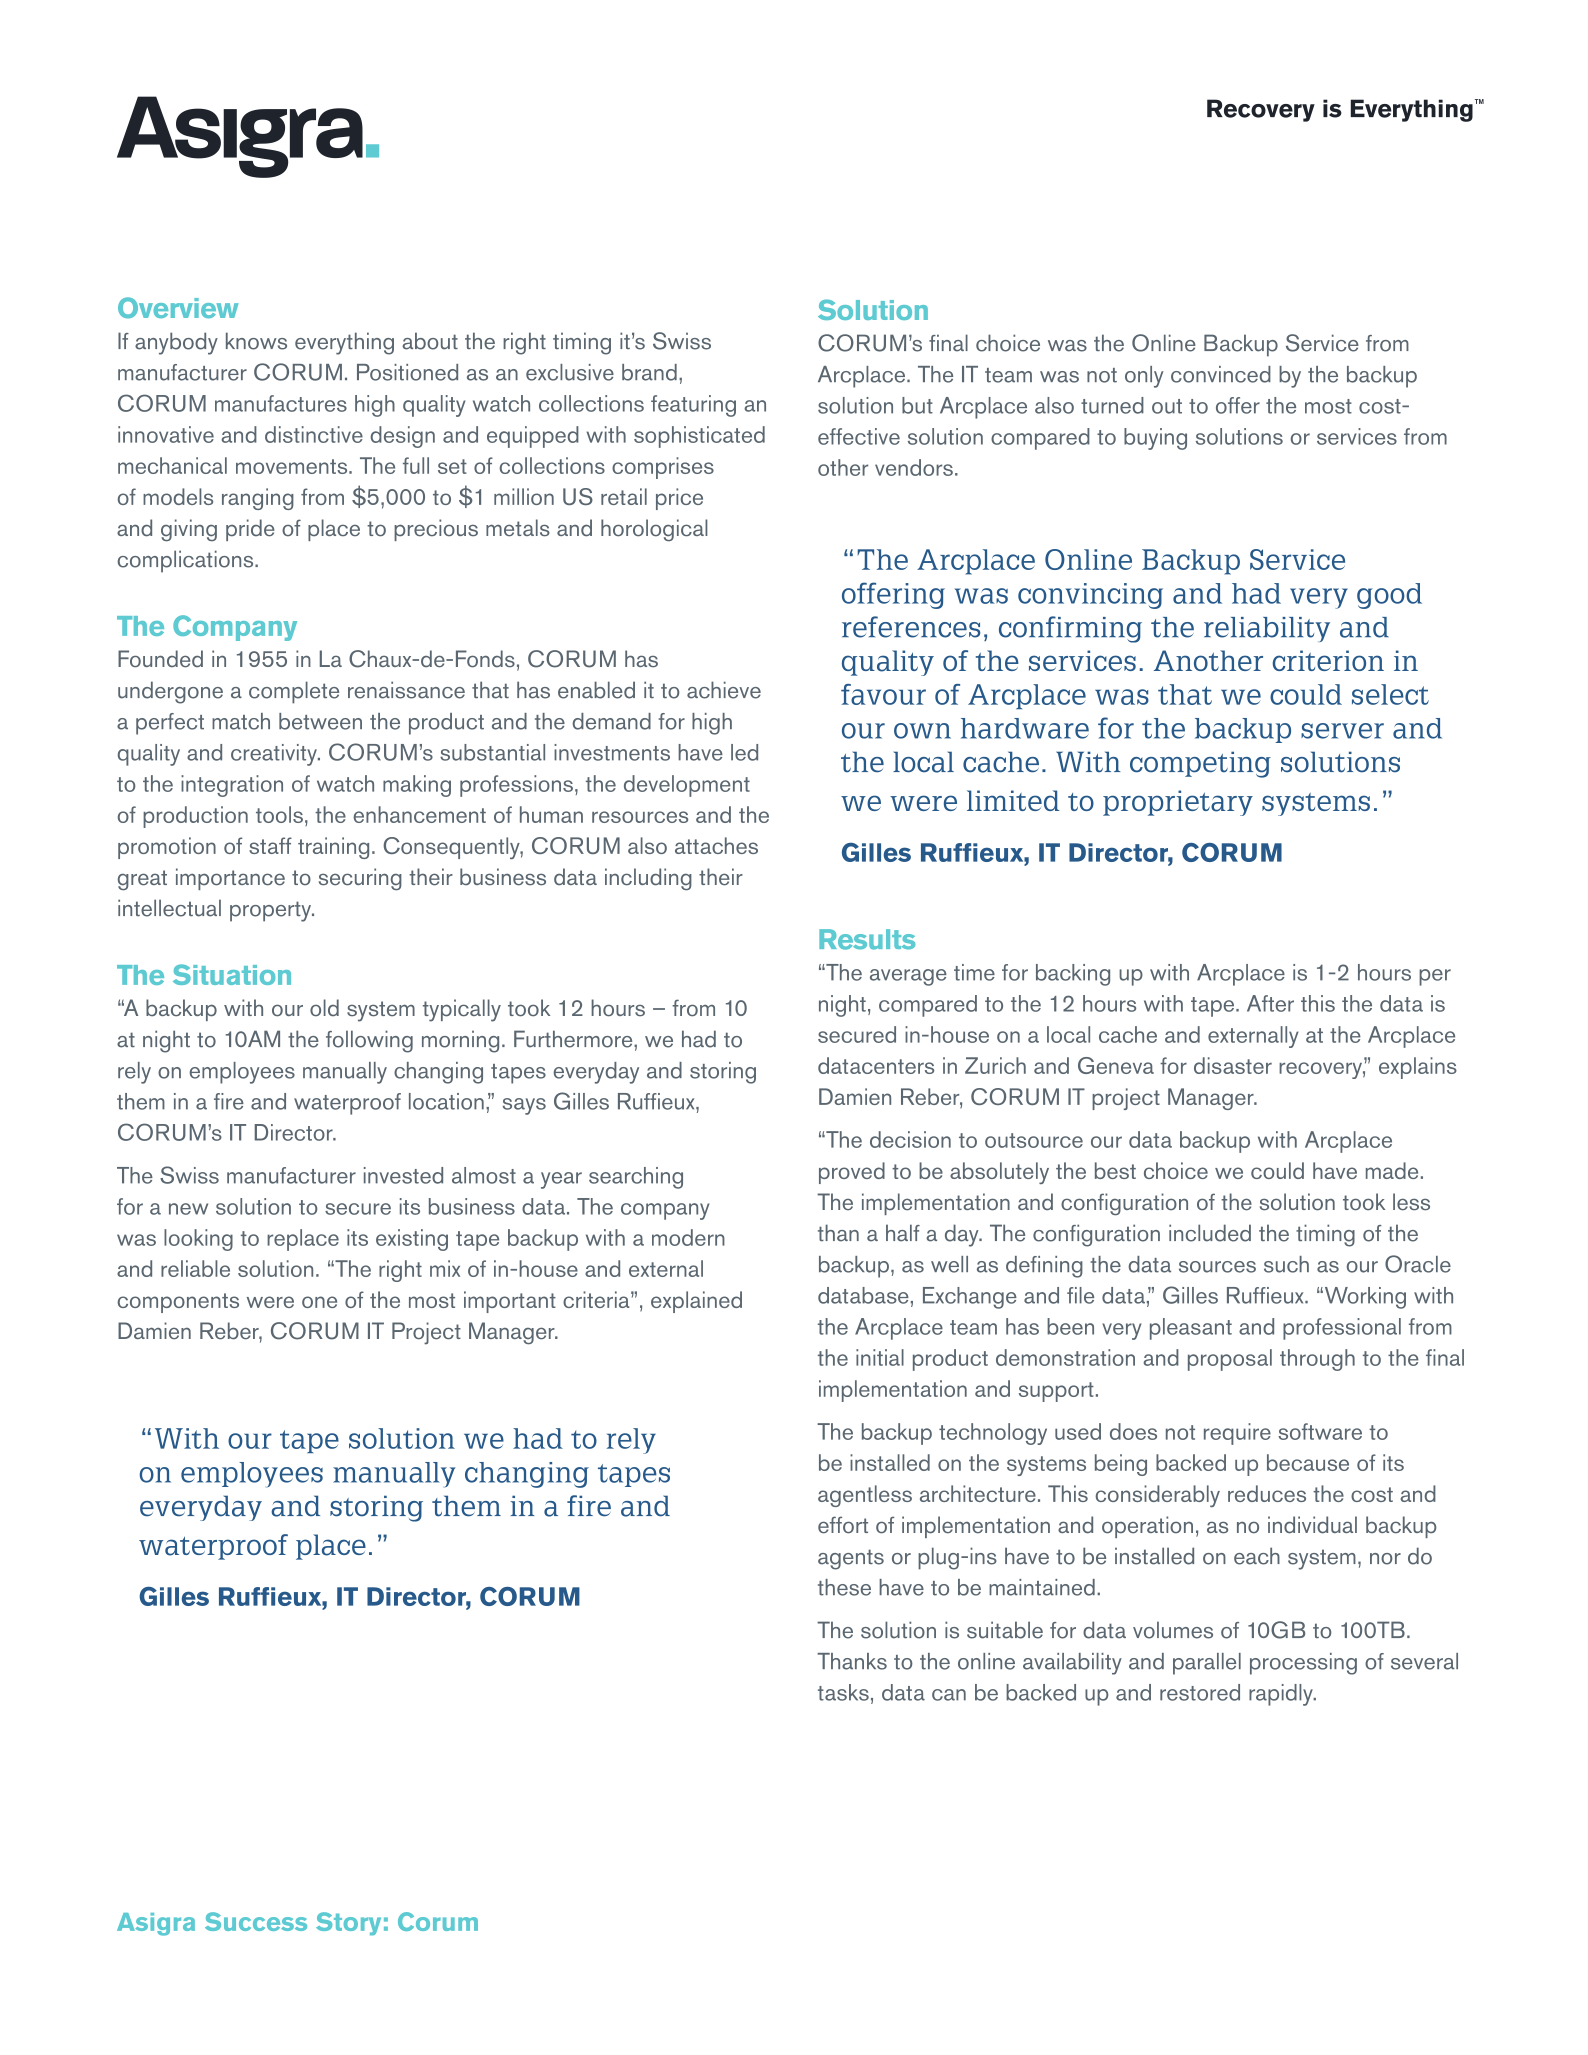  What do you see at coordinates (693, 406) in the page?
I see `featuring` at bounding box center [693, 406].
